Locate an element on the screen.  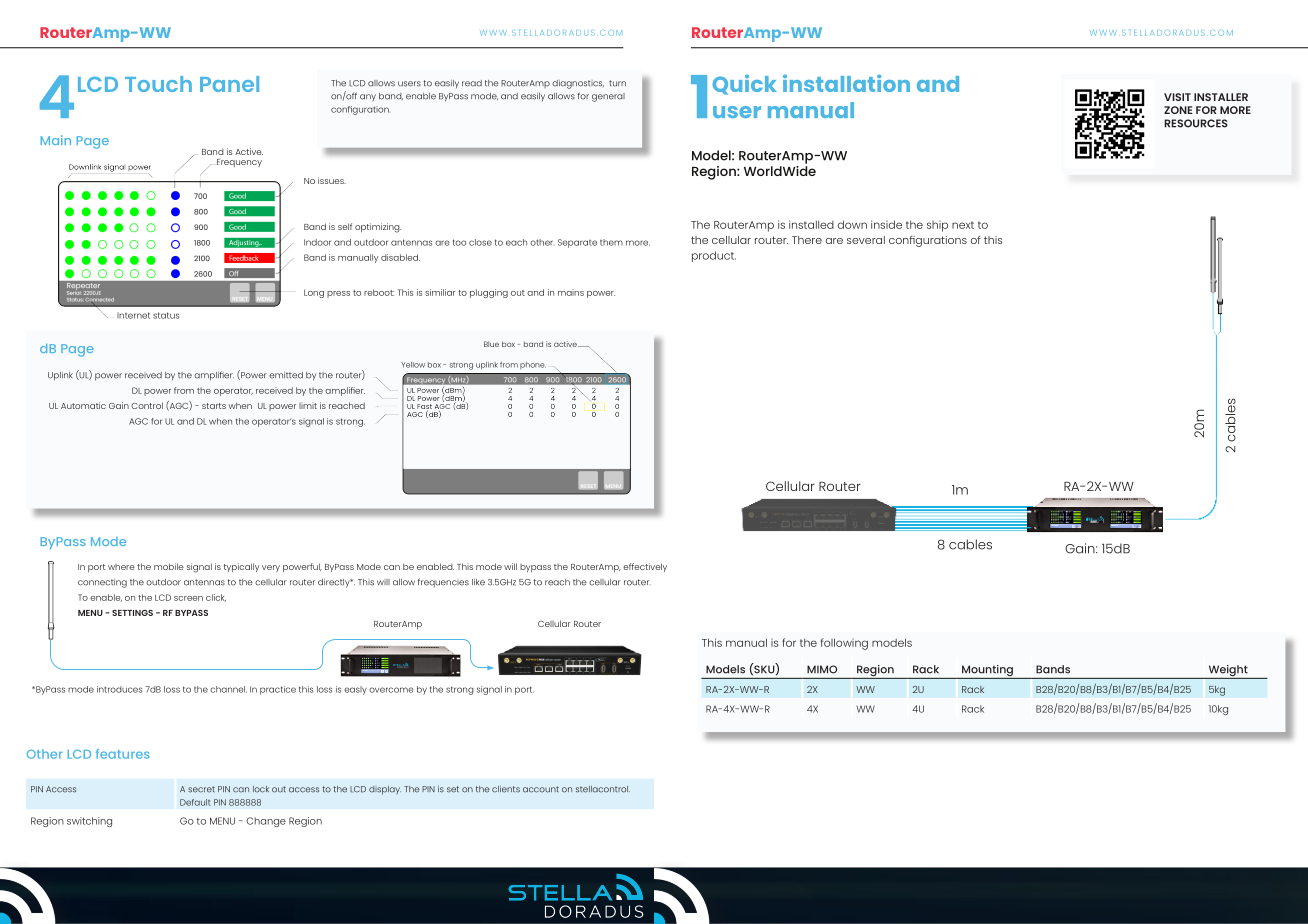
typically is located at coordinates (241, 567).
